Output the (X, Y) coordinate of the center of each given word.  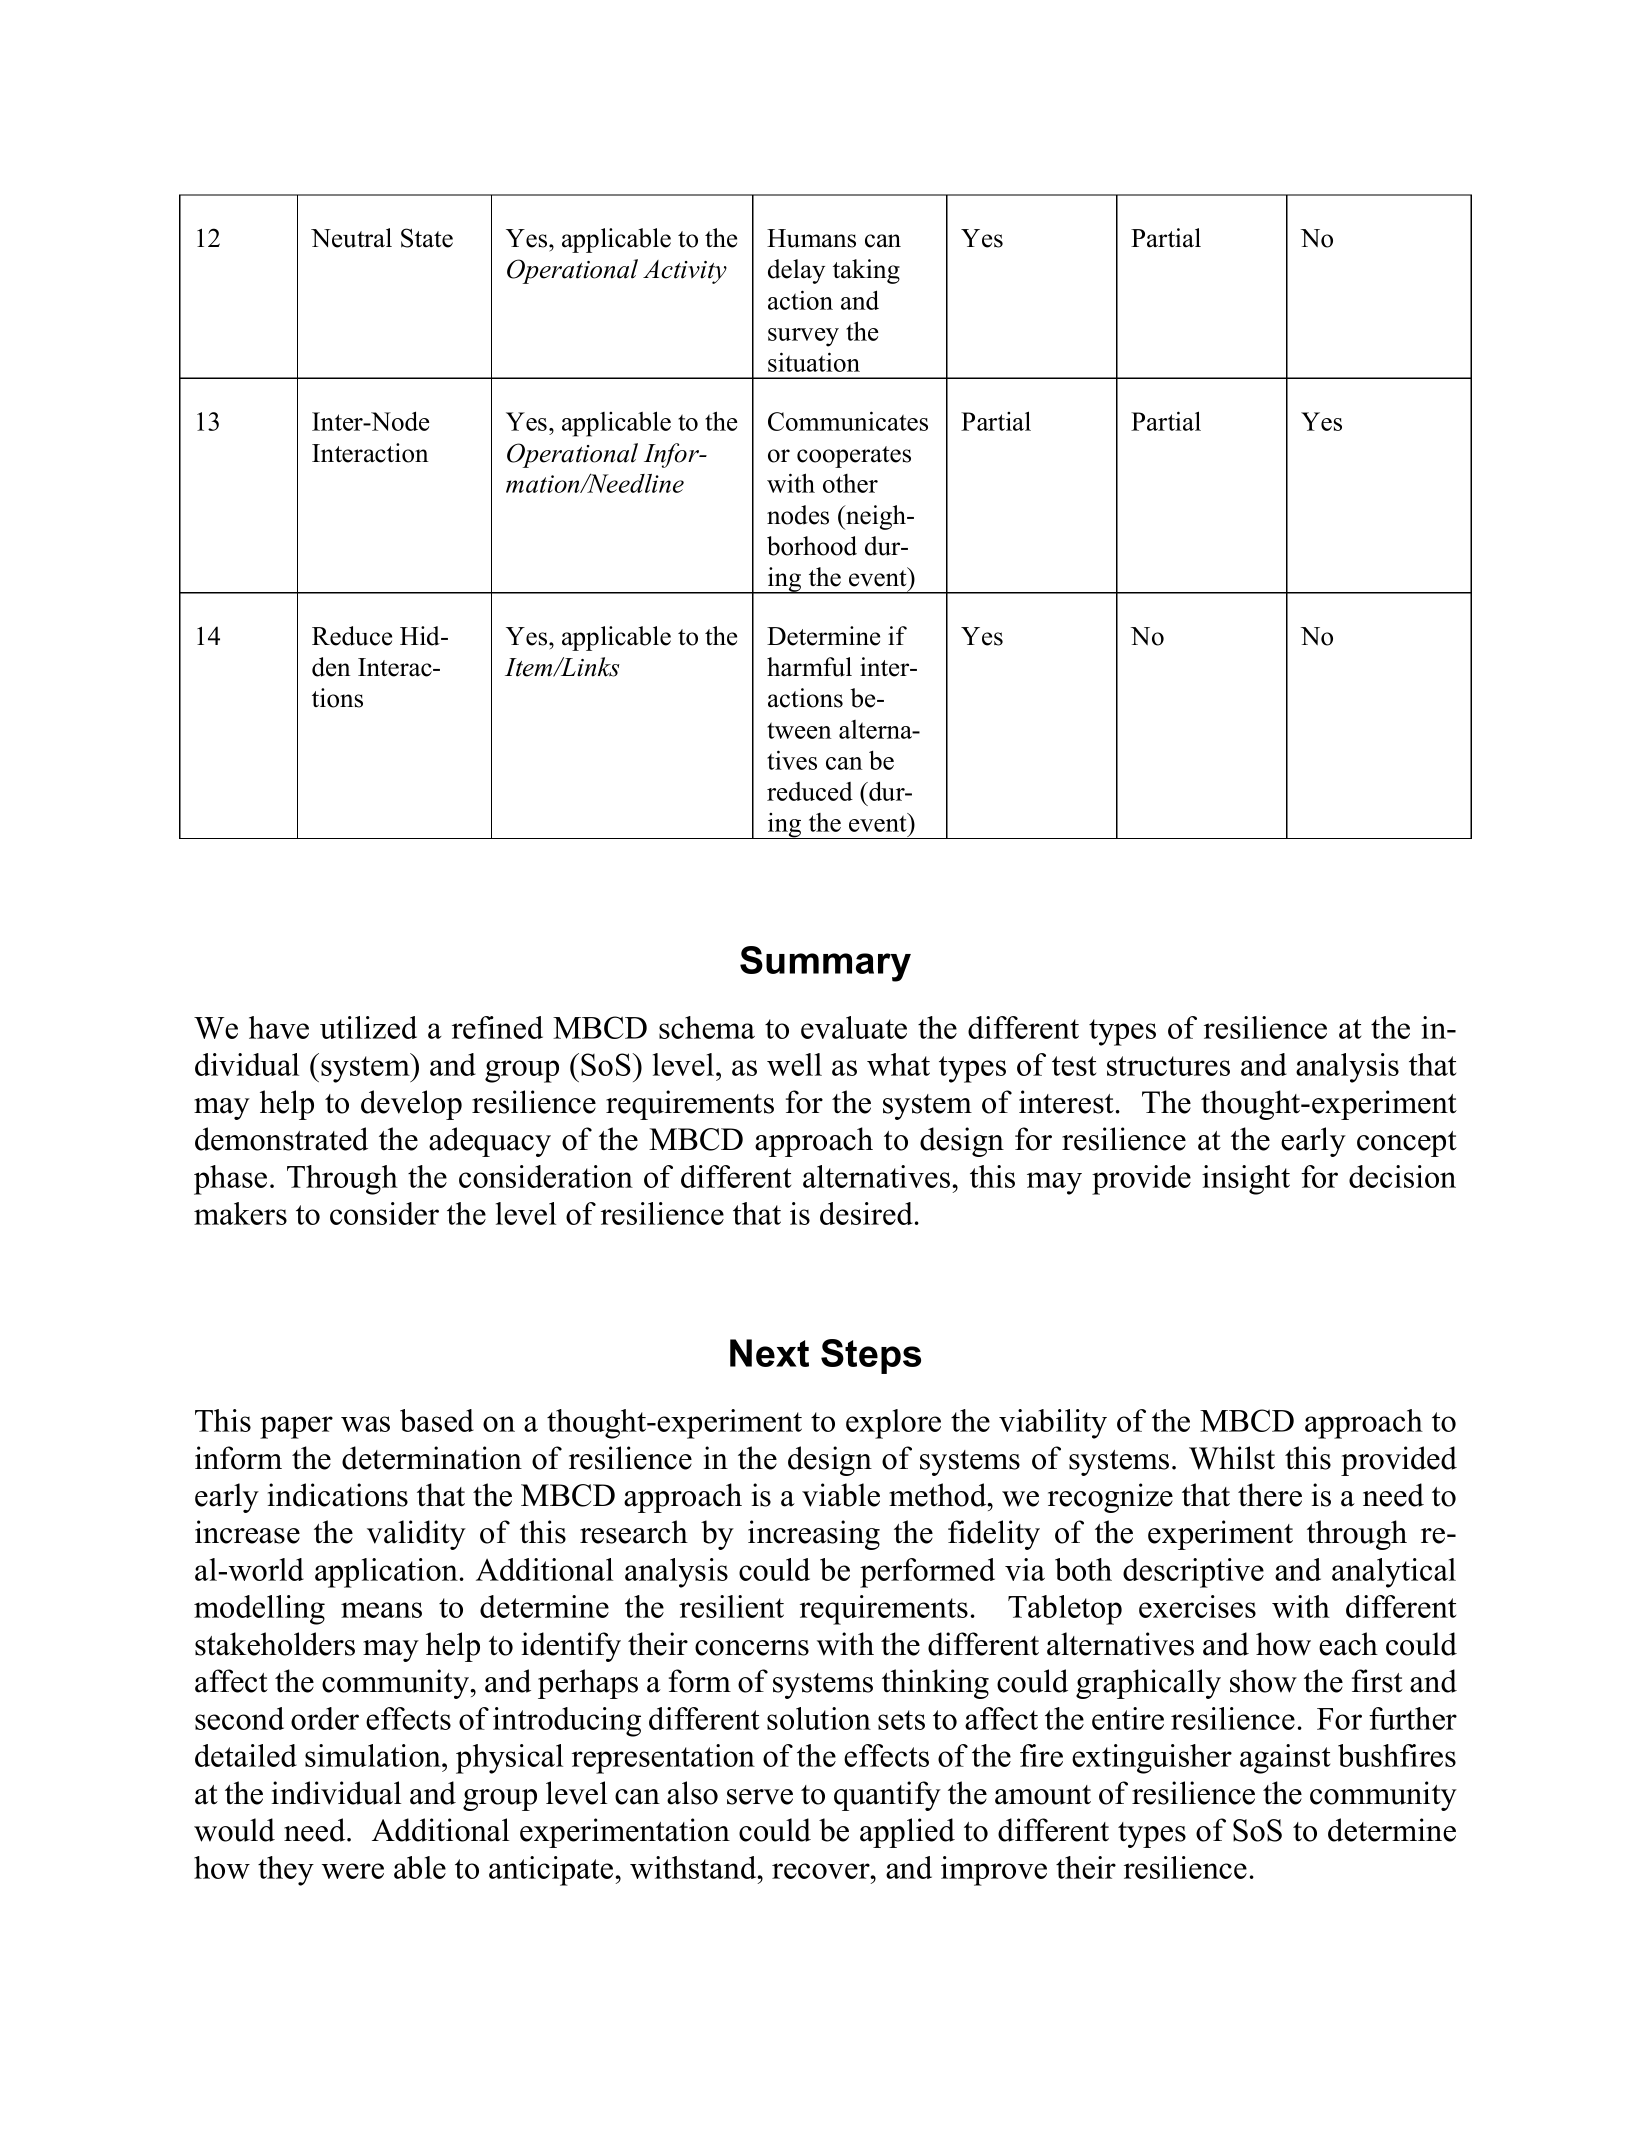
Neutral (351, 238)
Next (769, 1353)
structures (1168, 1066)
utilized (368, 1027)
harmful (809, 667)
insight (1246, 1180)
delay (796, 271)
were (353, 1871)
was (365, 1424)
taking (866, 271)
